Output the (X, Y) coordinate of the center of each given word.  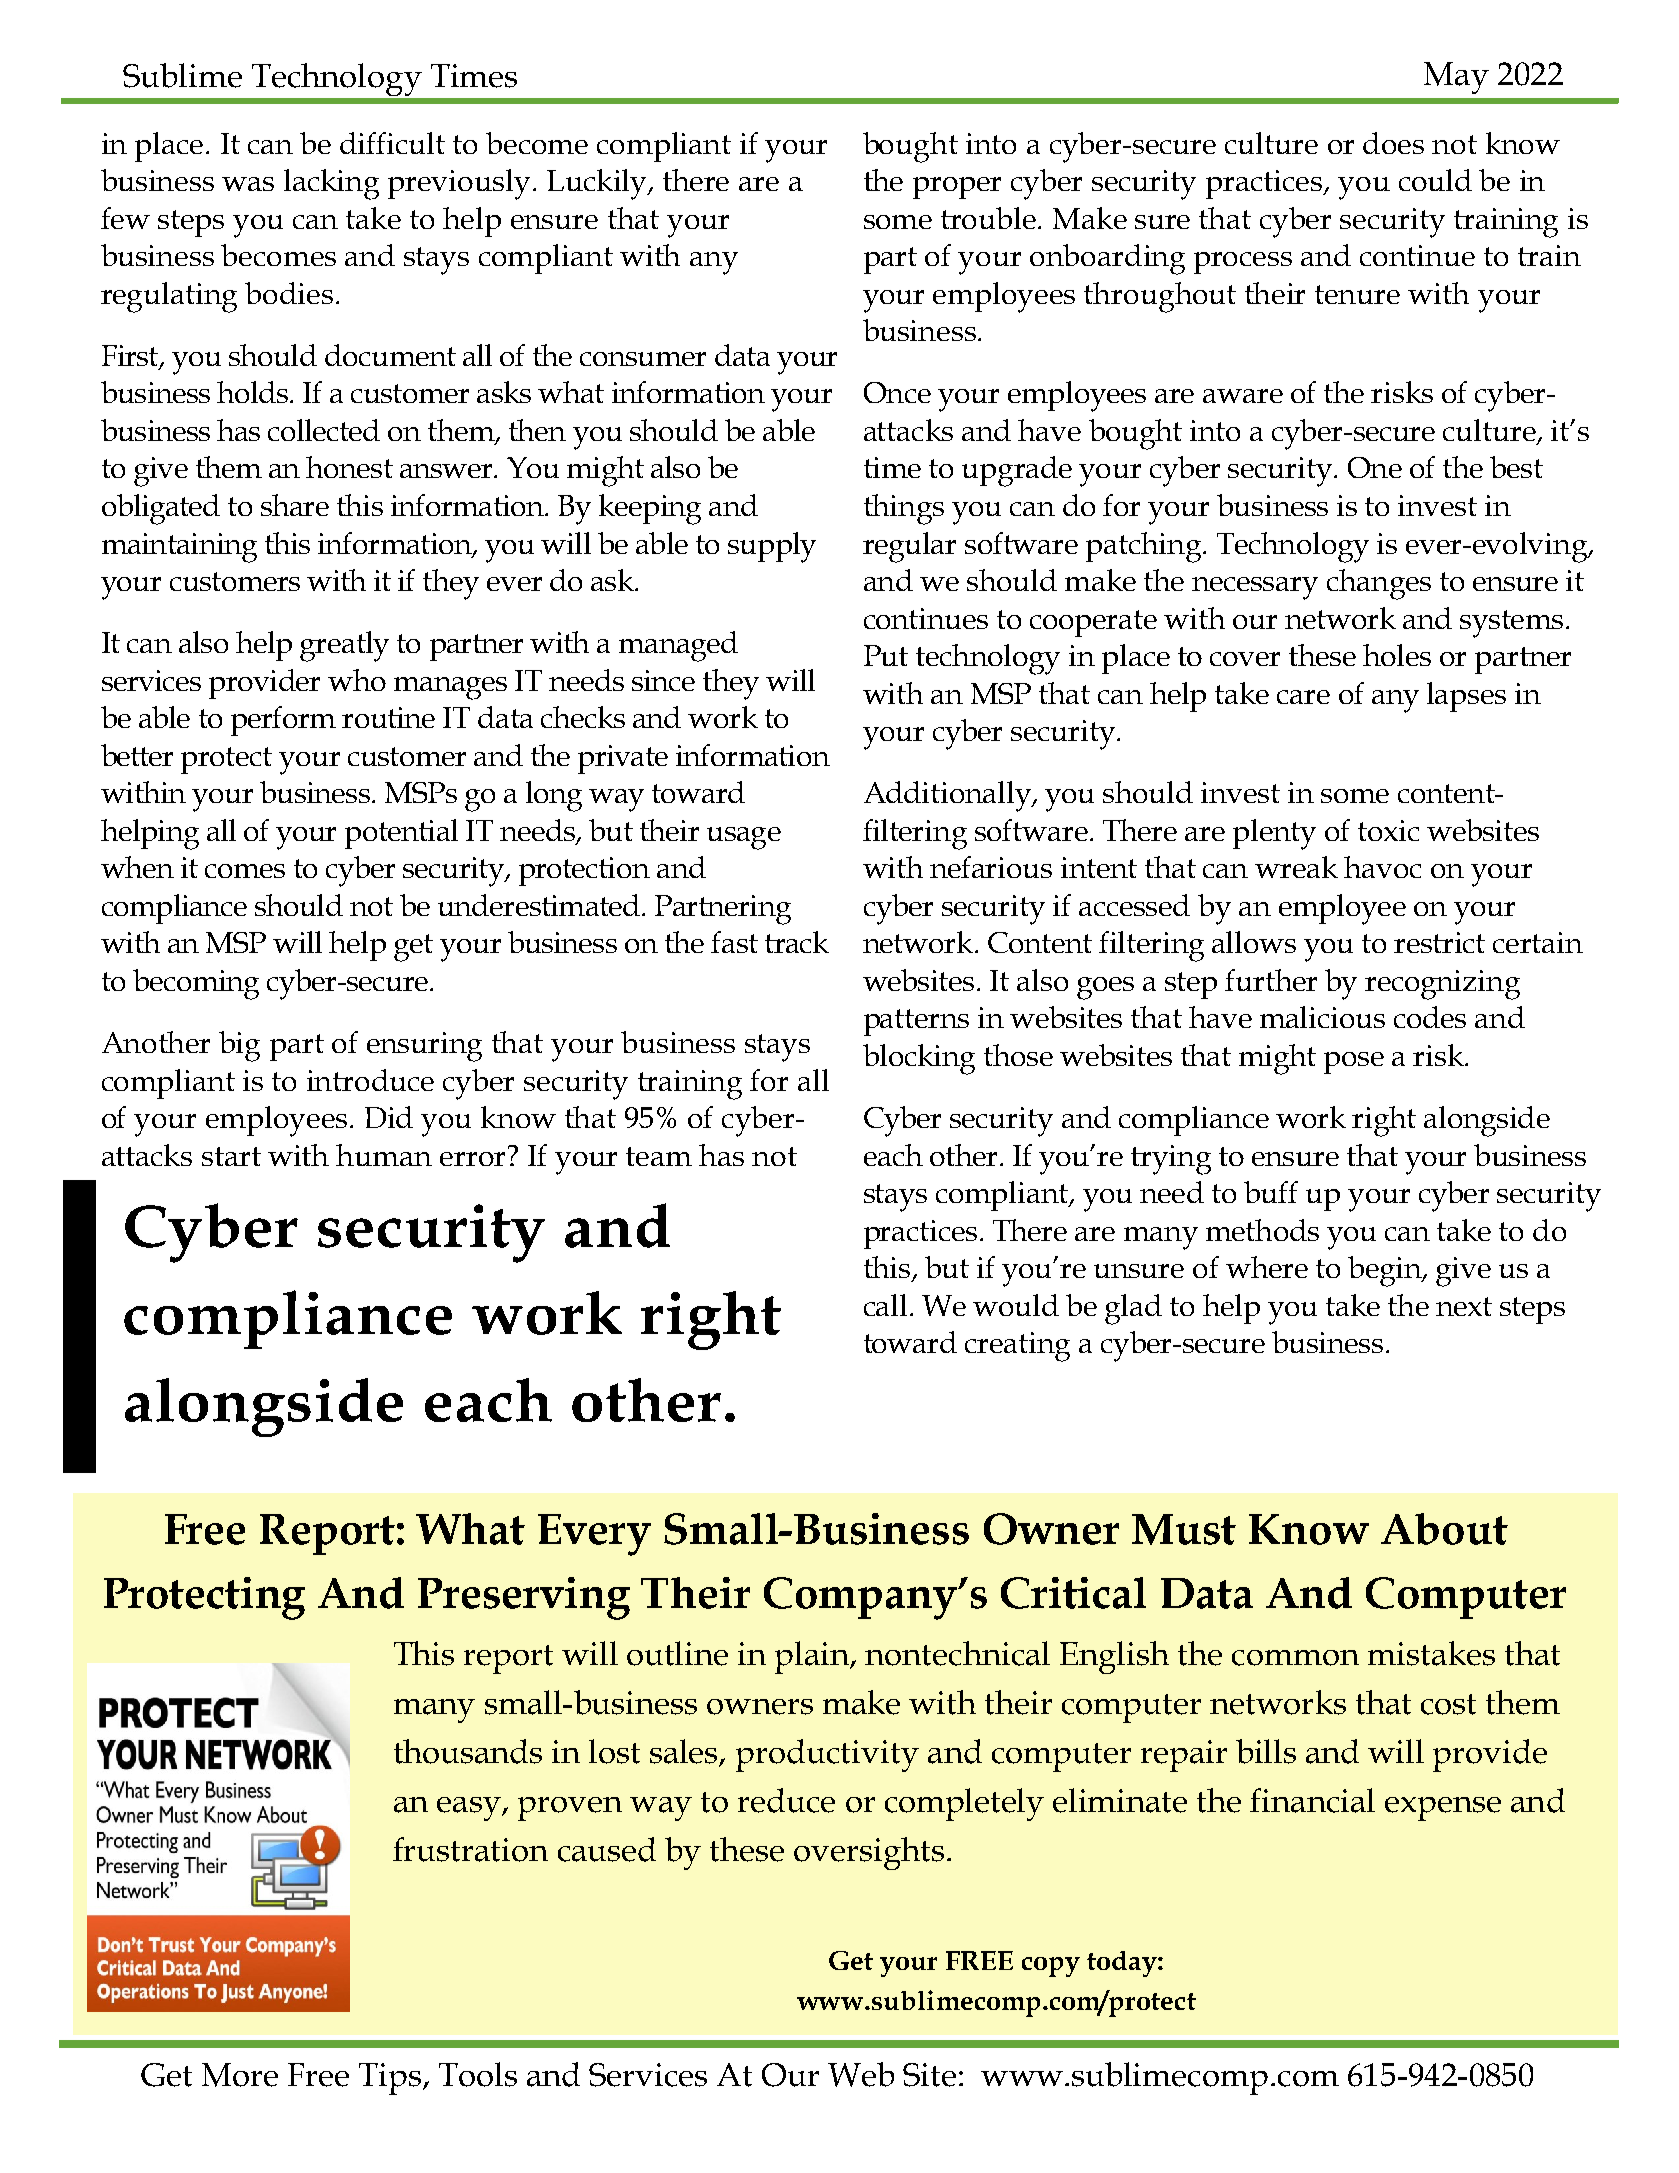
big (239, 1046)
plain (813, 1657)
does (1393, 143)
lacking (331, 184)
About (1444, 1529)
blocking (919, 1059)
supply (772, 547)
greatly (344, 646)
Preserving (524, 1598)
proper (957, 188)
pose (1354, 1063)
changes (1379, 584)
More (240, 2075)
